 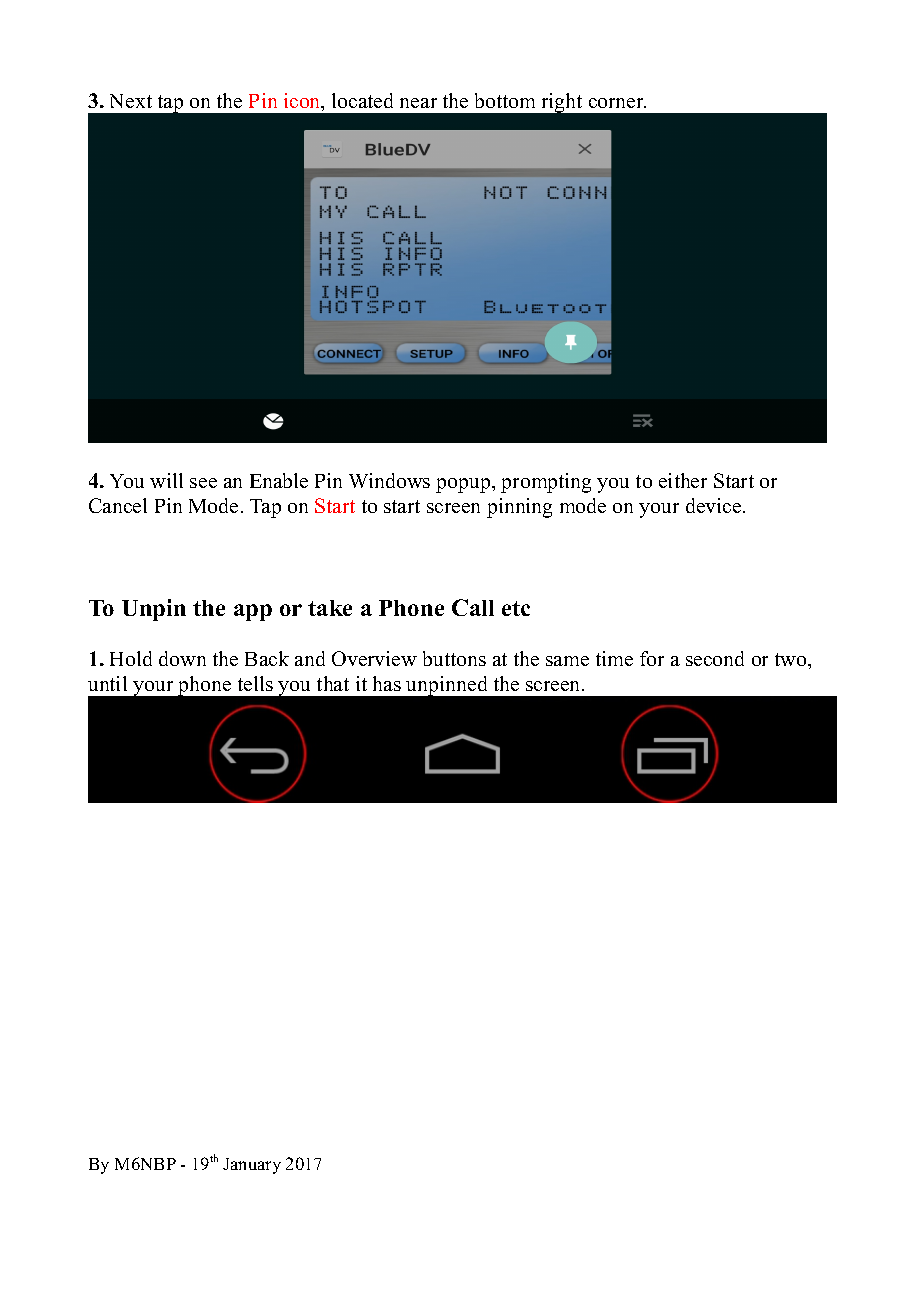 I want to click on second, so click(x=715, y=658).
